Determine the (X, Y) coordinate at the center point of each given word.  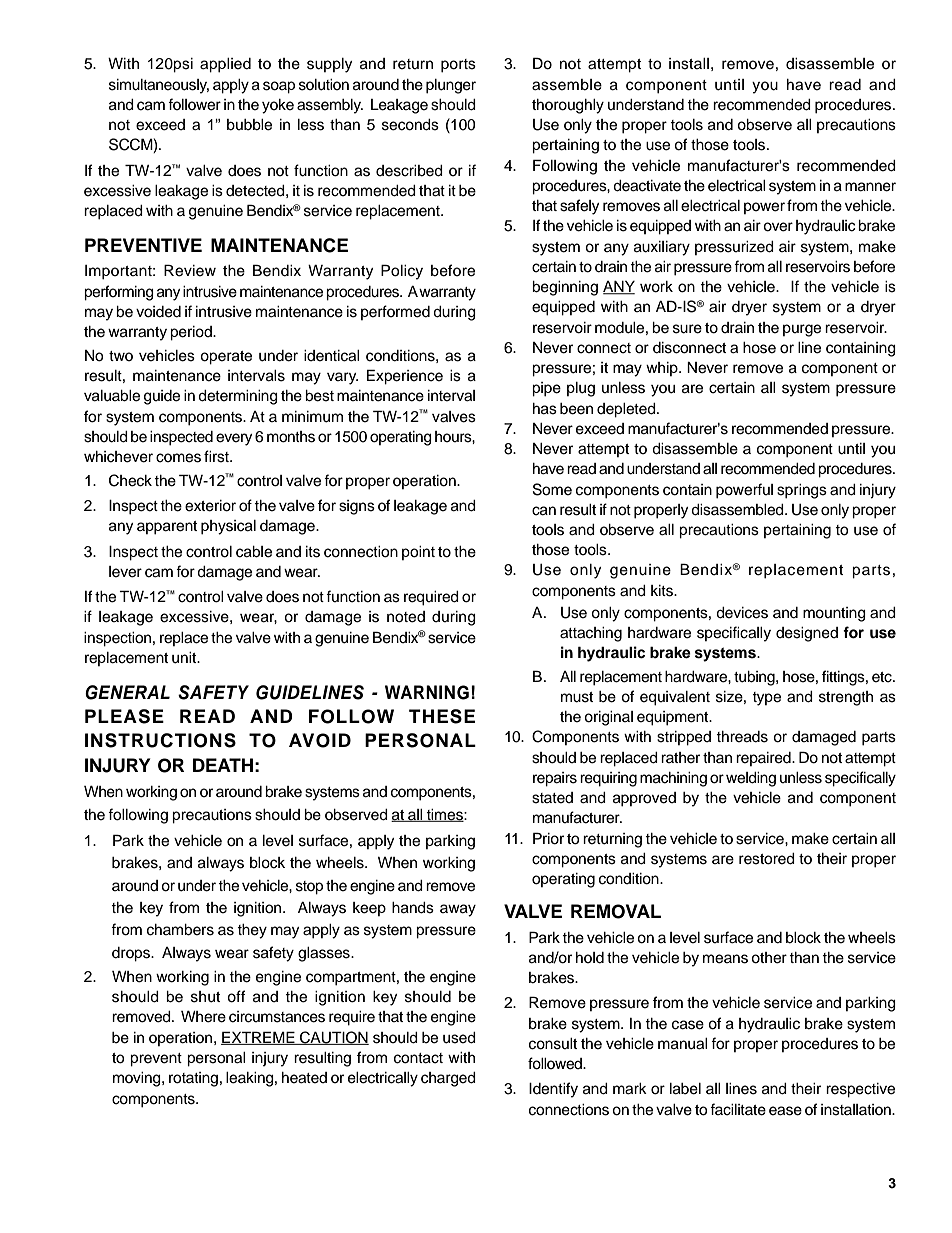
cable (254, 552)
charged (448, 1079)
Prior (548, 838)
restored (767, 859)
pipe (546, 389)
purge (802, 330)
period (192, 333)
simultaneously (159, 86)
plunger (451, 86)
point (418, 553)
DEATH (223, 765)
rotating (193, 1079)
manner (870, 187)
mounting (834, 614)
